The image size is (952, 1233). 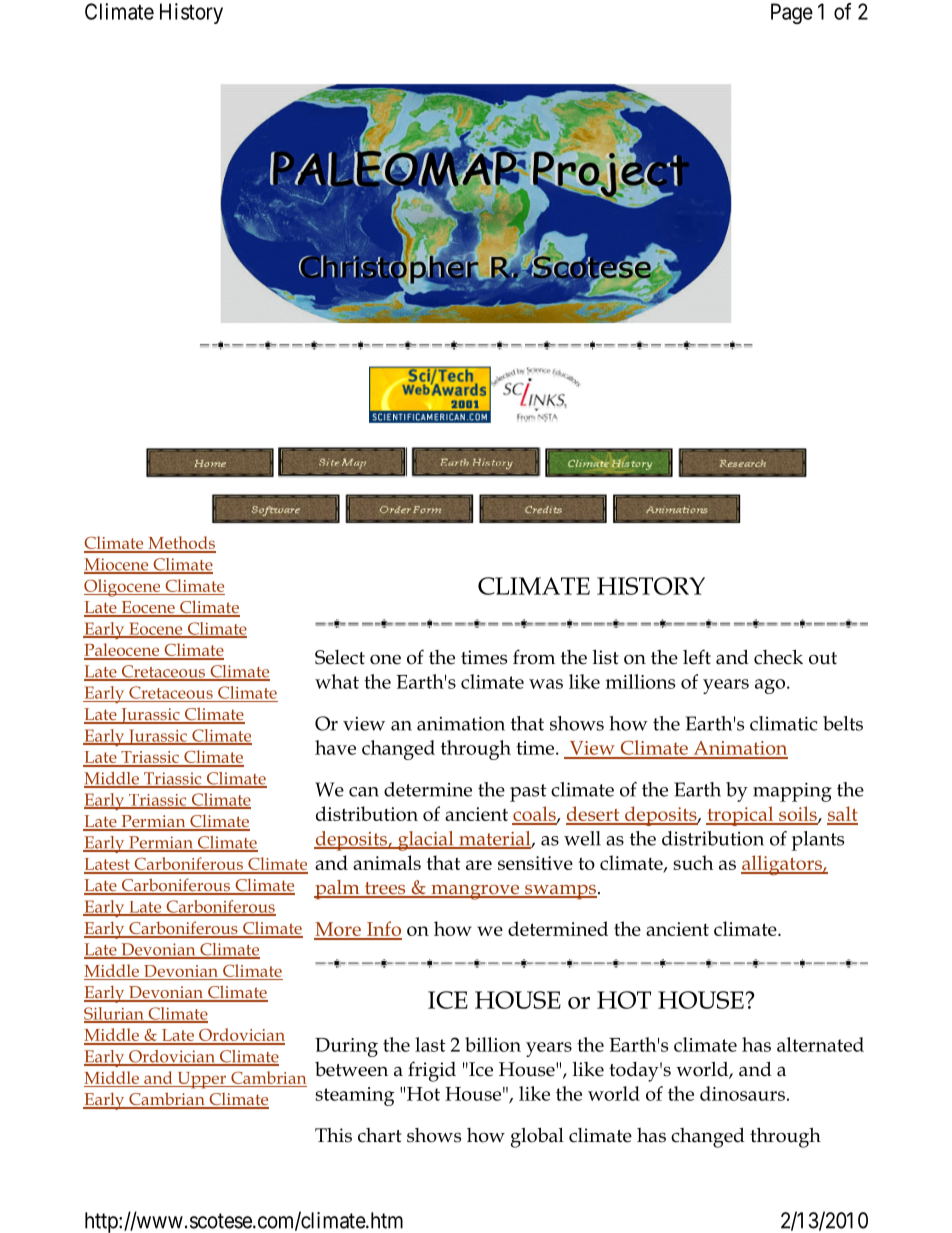 What do you see at coordinates (201, 1080) in the image?
I see `Upper` at bounding box center [201, 1080].
